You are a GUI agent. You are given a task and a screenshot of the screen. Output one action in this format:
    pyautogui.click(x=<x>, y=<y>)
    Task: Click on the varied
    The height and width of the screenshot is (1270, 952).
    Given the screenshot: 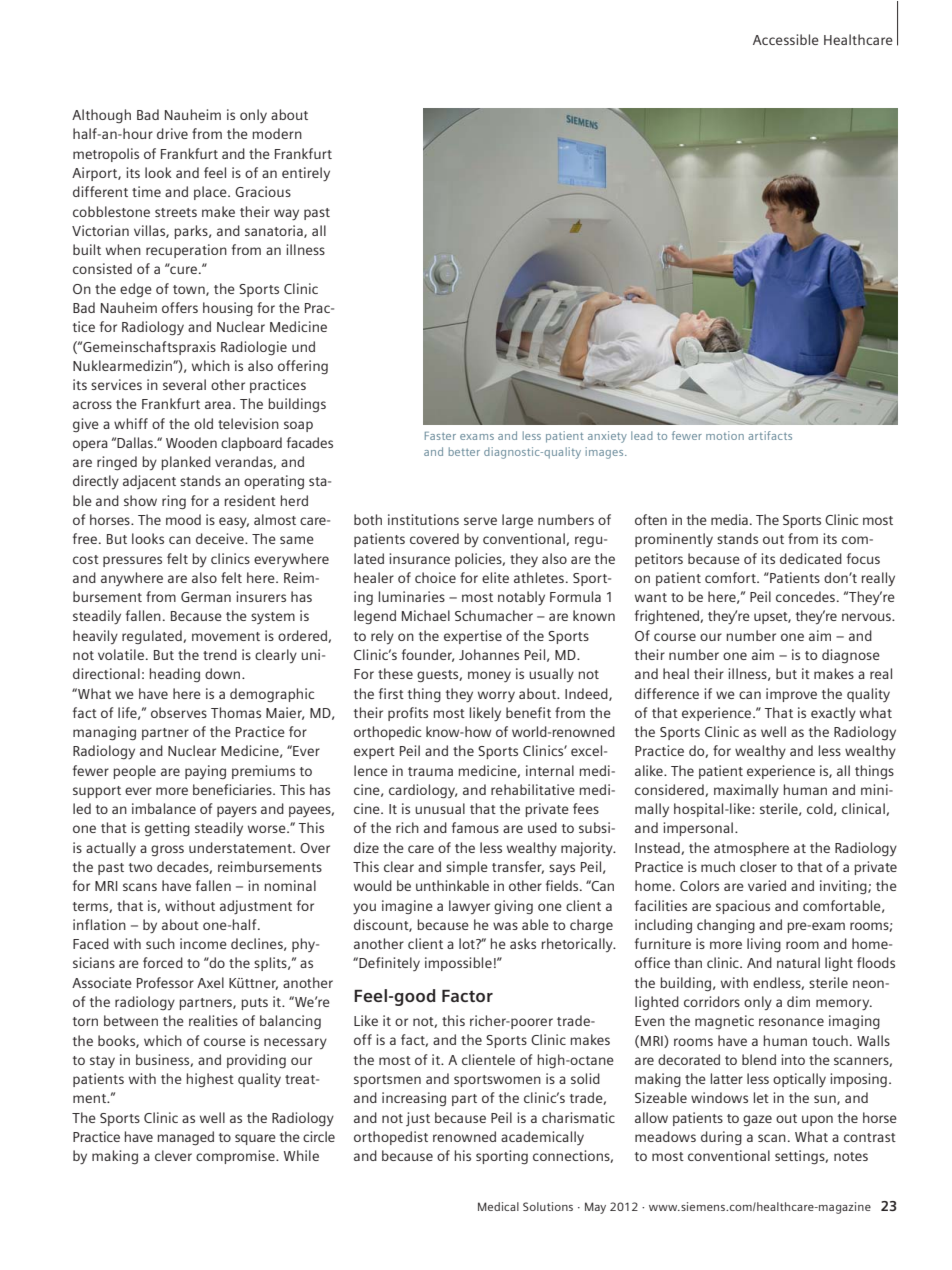 What is the action you would take?
    pyautogui.click(x=767, y=885)
